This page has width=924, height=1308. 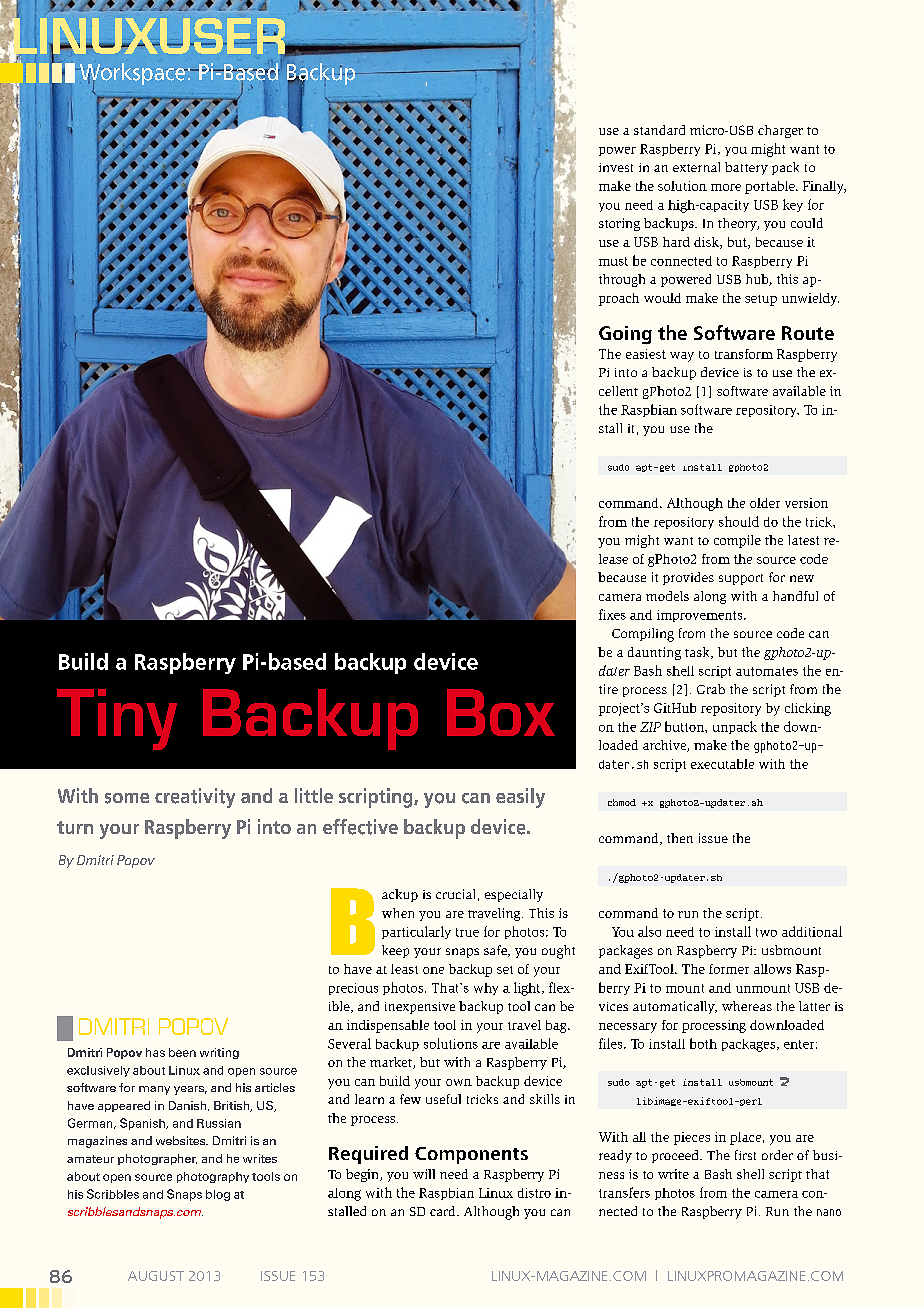 What do you see at coordinates (195, 798) in the page?
I see `creativity` at bounding box center [195, 798].
